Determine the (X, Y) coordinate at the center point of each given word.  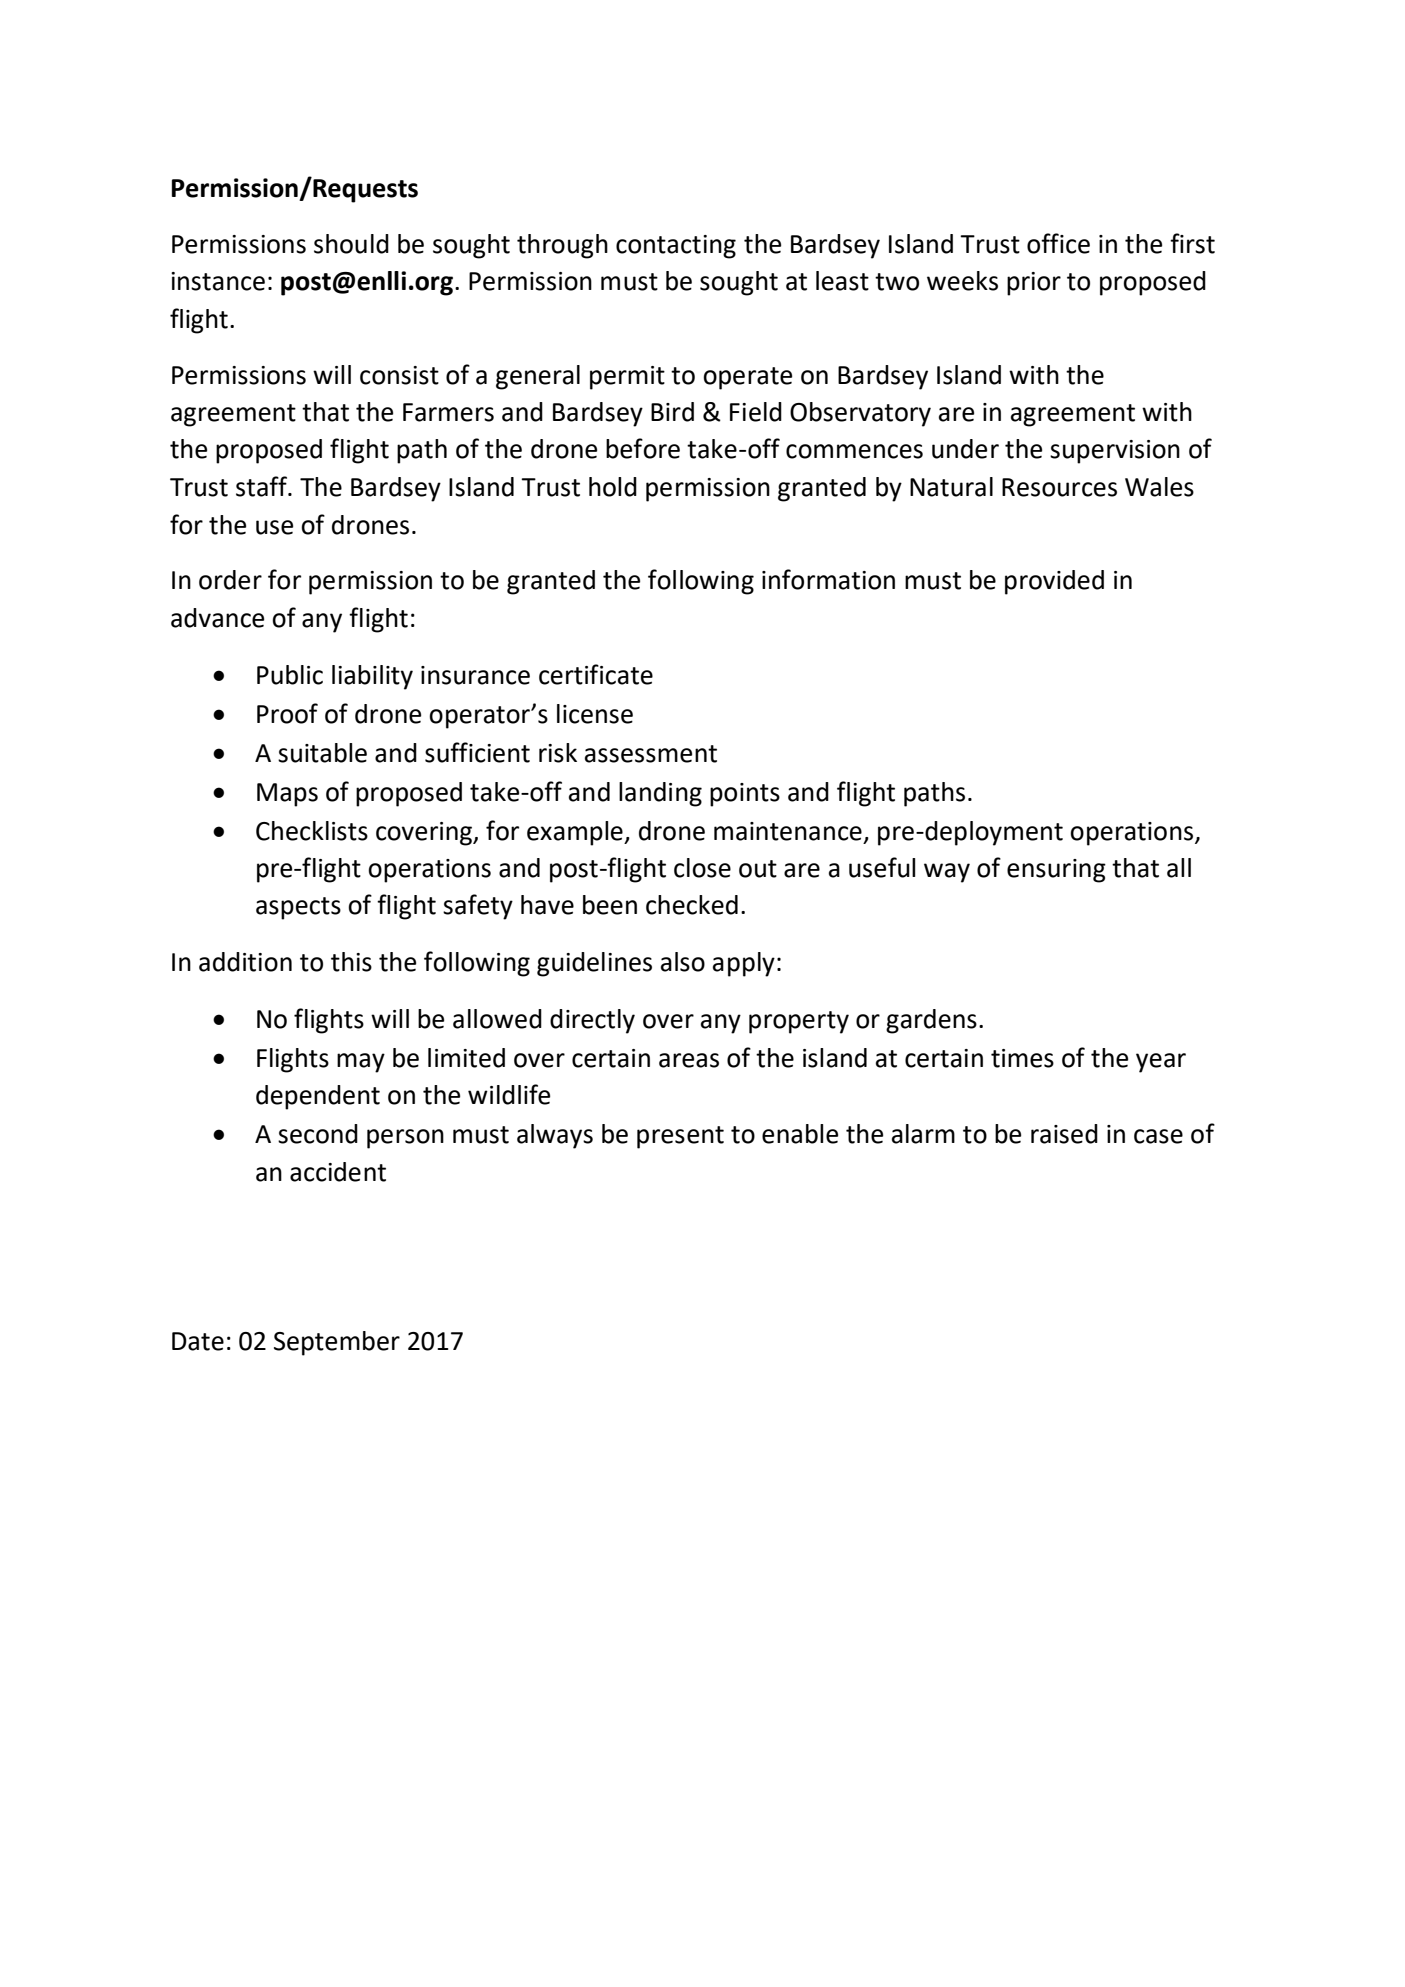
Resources (1059, 487)
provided (1054, 582)
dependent (318, 1097)
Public (290, 675)
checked (692, 905)
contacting (676, 247)
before (643, 448)
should (351, 244)
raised (1064, 1134)
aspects (298, 908)
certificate (596, 674)
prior (1034, 284)
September (337, 1343)
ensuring (1056, 871)
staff (263, 486)
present (680, 1137)
